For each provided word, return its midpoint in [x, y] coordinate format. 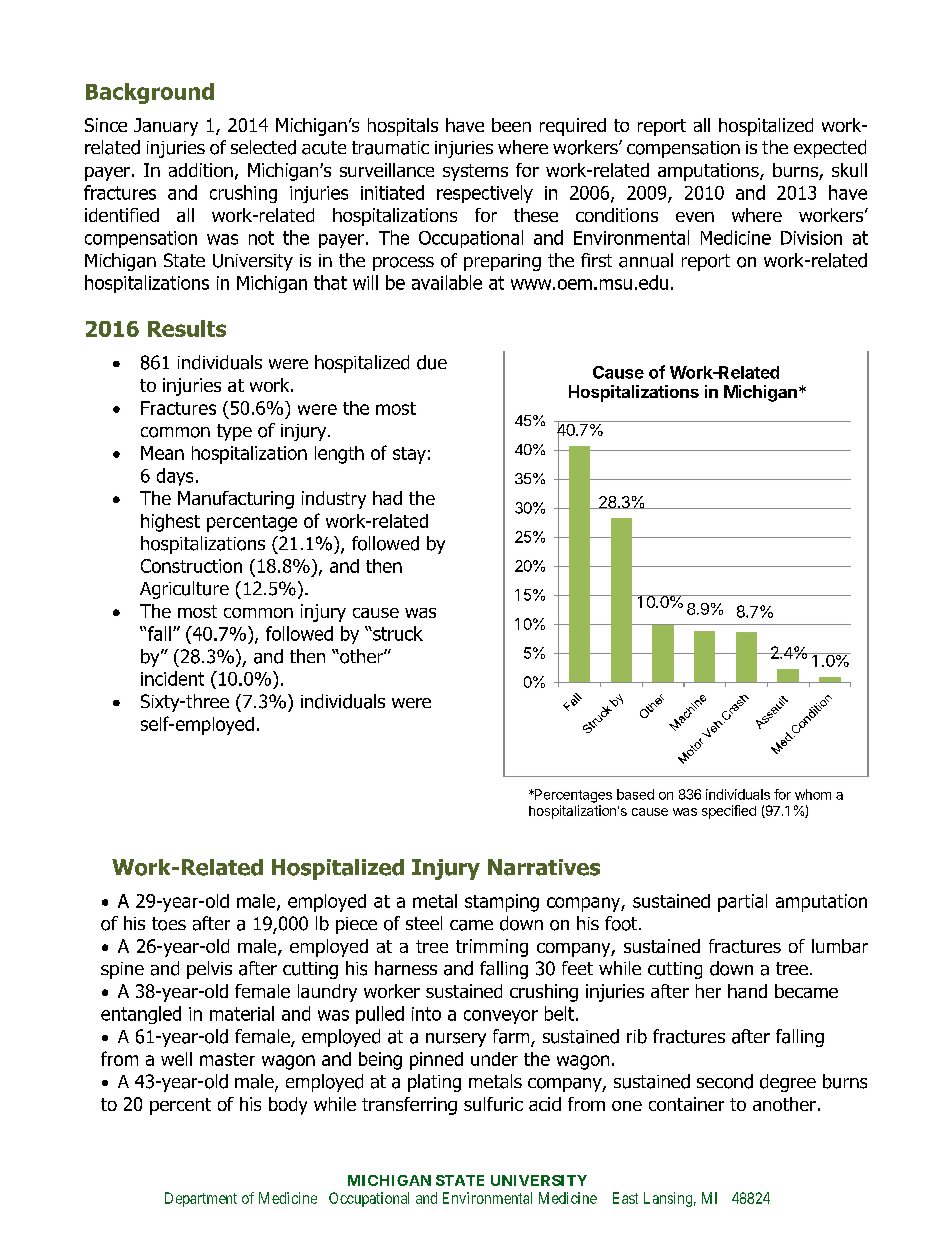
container [686, 1104]
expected [830, 149]
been [511, 125]
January [166, 127]
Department [201, 1199]
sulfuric [493, 1104]
